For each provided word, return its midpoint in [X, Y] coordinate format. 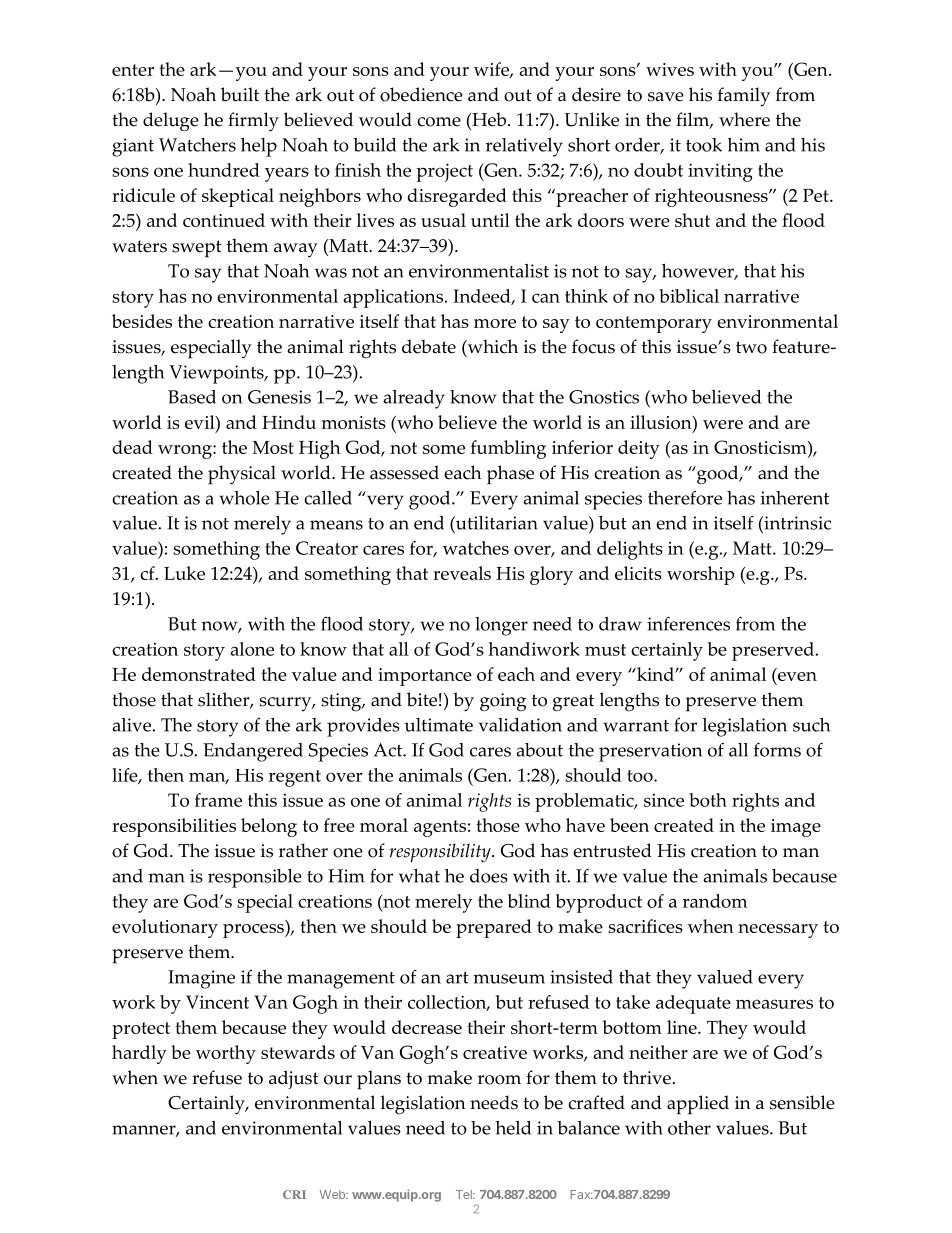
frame [218, 800]
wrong [186, 452]
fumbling [508, 449]
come [439, 122]
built [240, 94]
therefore [685, 497]
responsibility [441, 852]
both [708, 800]
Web [333, 1194]
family [744, 97]
